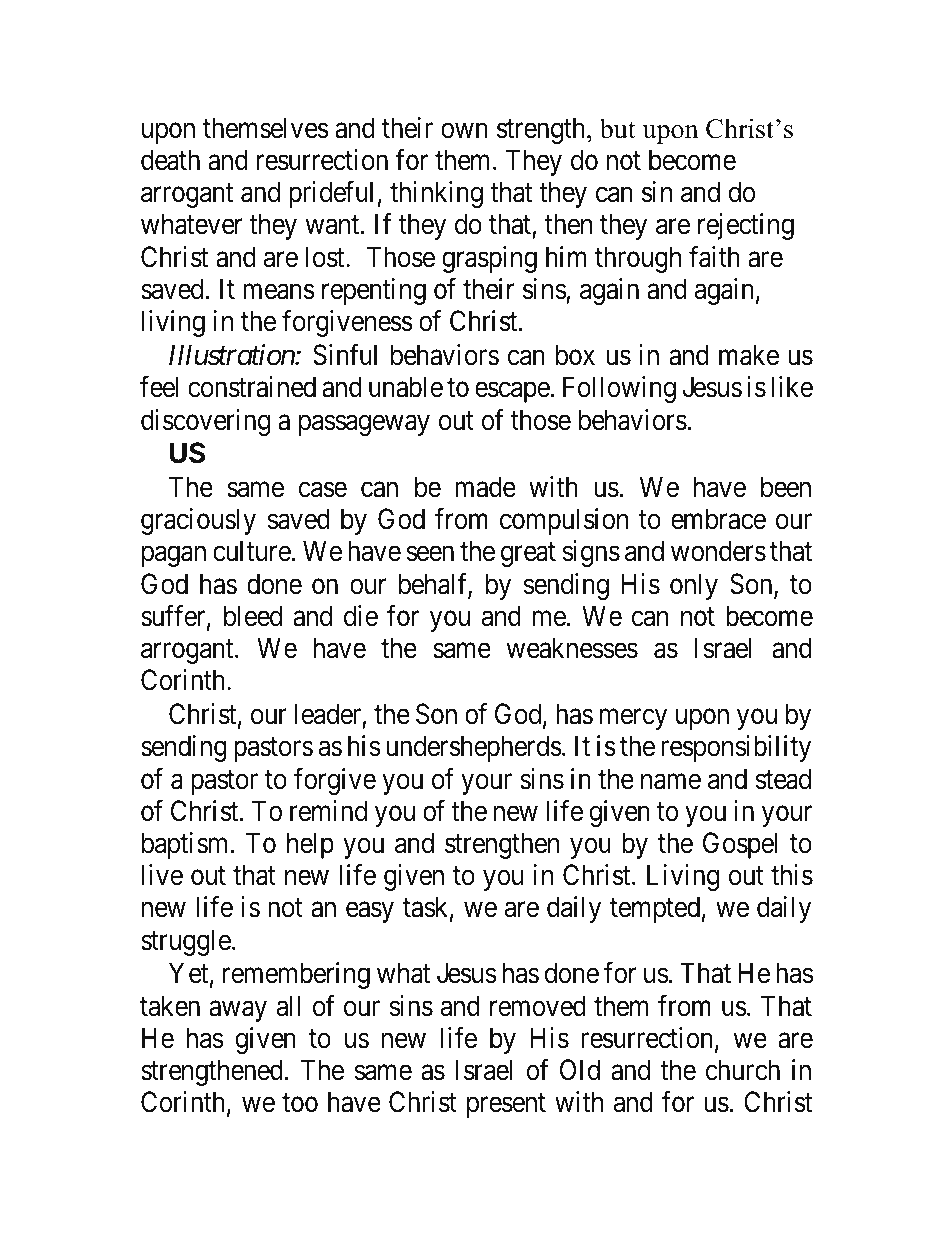  Describe the element at coordinates (170, 160) in the screenshot. I see `death` at that location.
